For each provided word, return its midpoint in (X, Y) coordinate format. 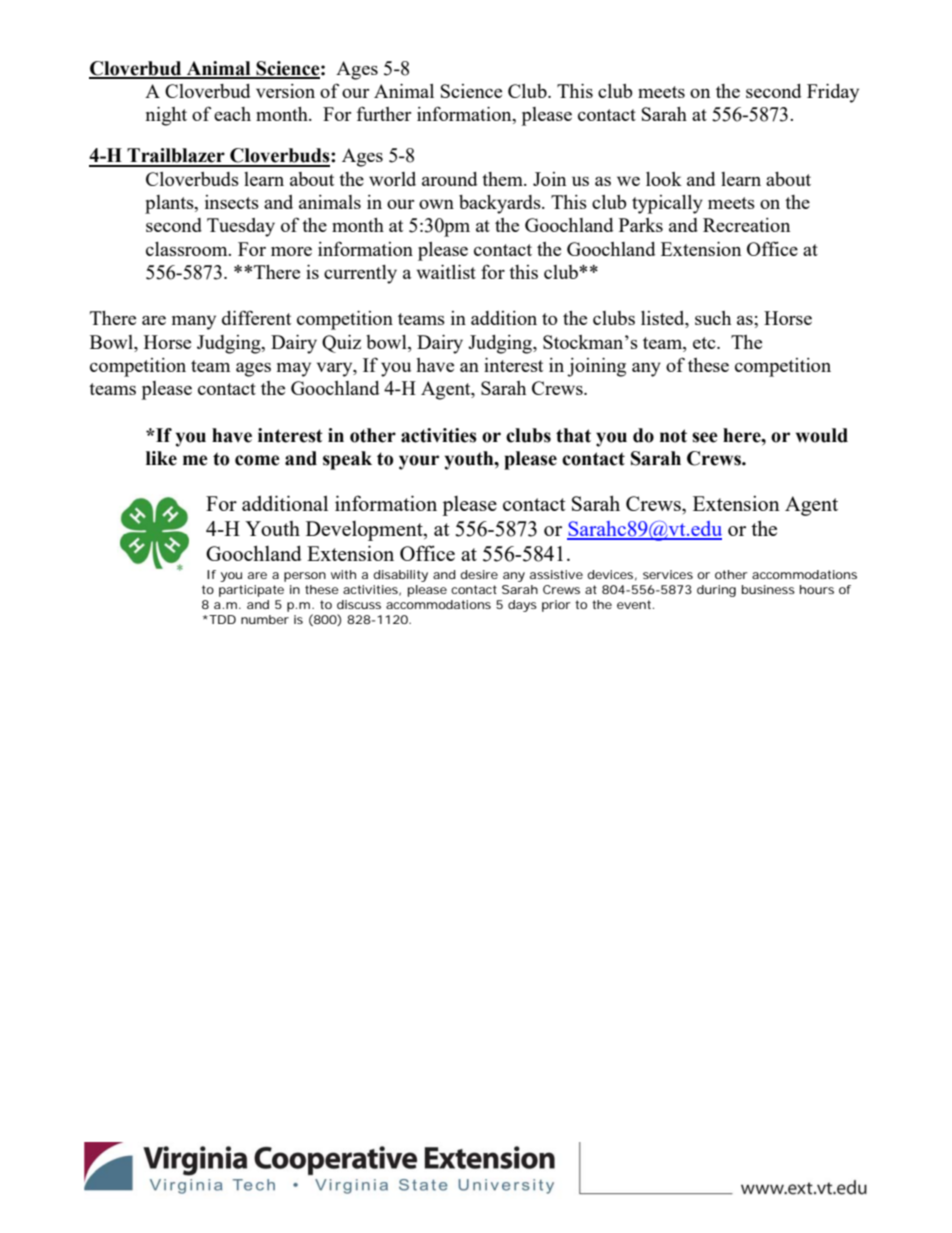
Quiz (341, 344)
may (294, 369)
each (232, 114)
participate (251, 591)
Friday (833, 93)
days (522, 606)
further (384, 113)
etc (705, 343)
